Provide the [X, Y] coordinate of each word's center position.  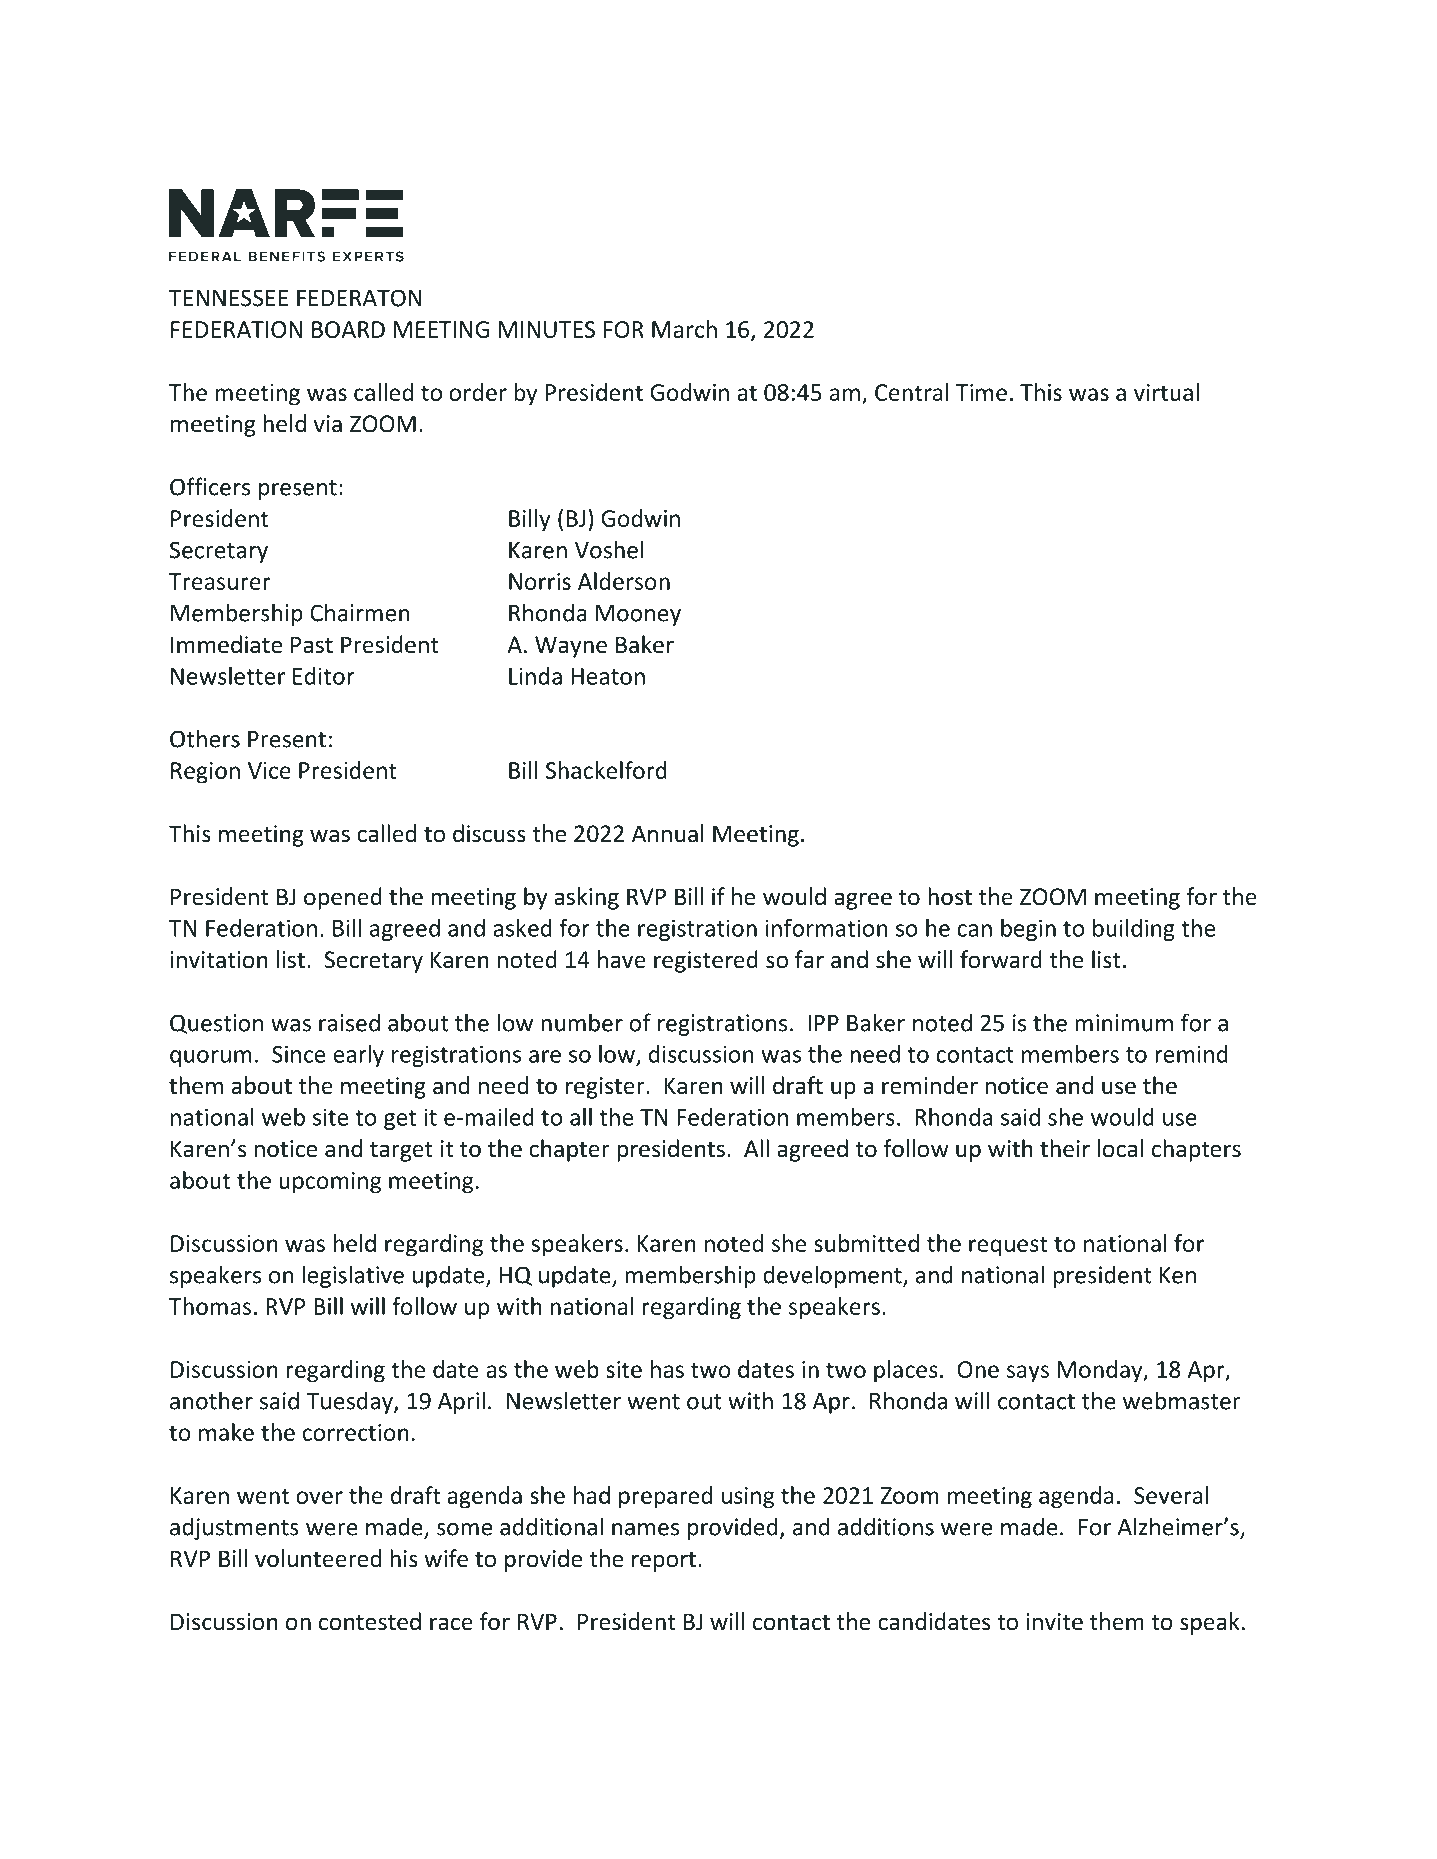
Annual [668, 833]
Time [981, 392]
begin [1028, 930]
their [1065, 1148]
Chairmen [360, 612]
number [582, 1022]
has [667, 1369]
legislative [353, 1276]
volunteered [318, 1558]
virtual [1166, 392]
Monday [1101, 1371]
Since [298, 1054]
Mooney [638, 615]
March [684, 329]
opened [343, 898]
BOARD [348, 329]
